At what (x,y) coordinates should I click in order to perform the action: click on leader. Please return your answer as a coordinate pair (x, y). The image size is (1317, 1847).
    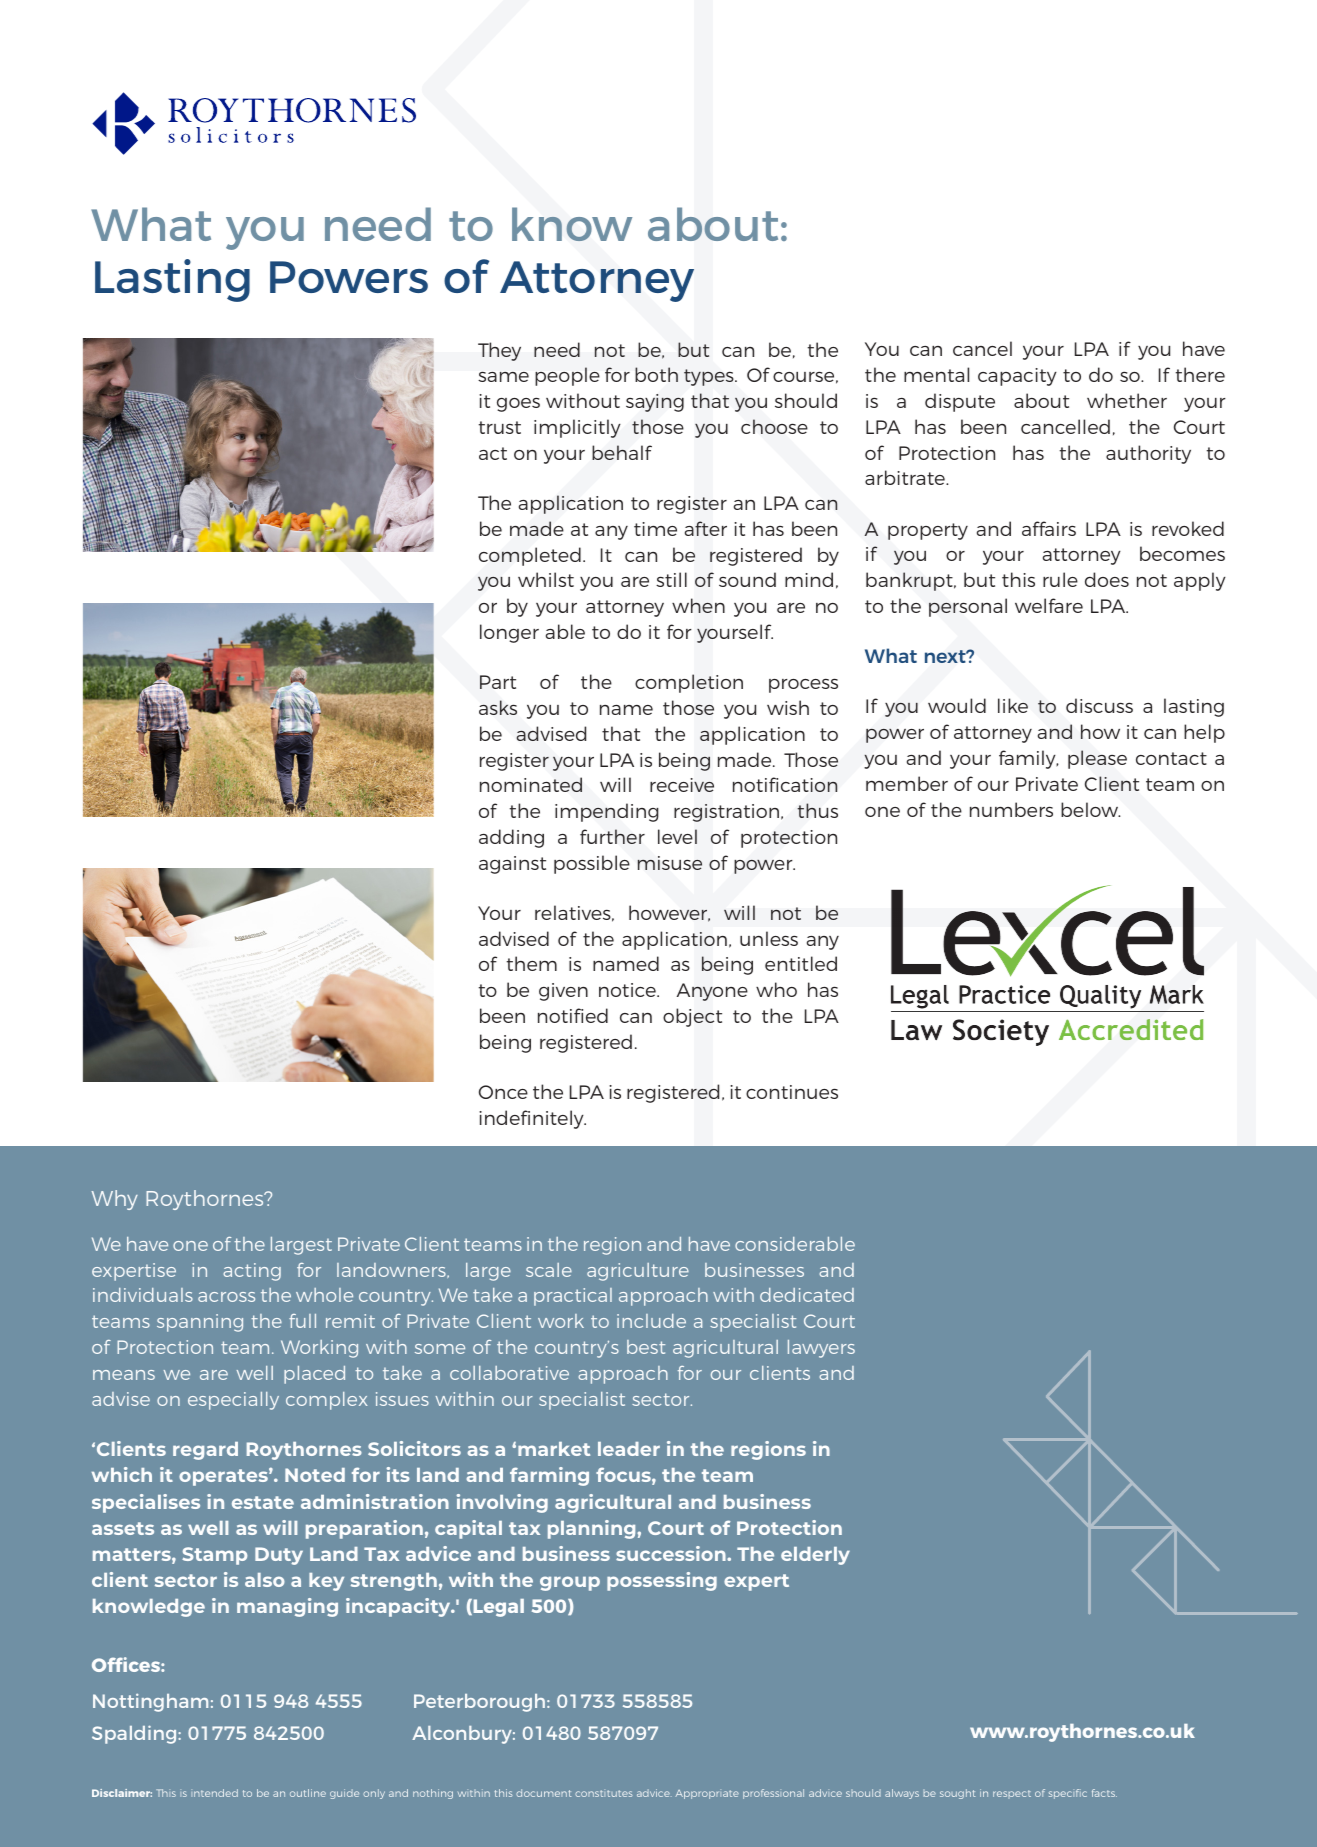
    Looking at the image, I should click on (629, 1449).
